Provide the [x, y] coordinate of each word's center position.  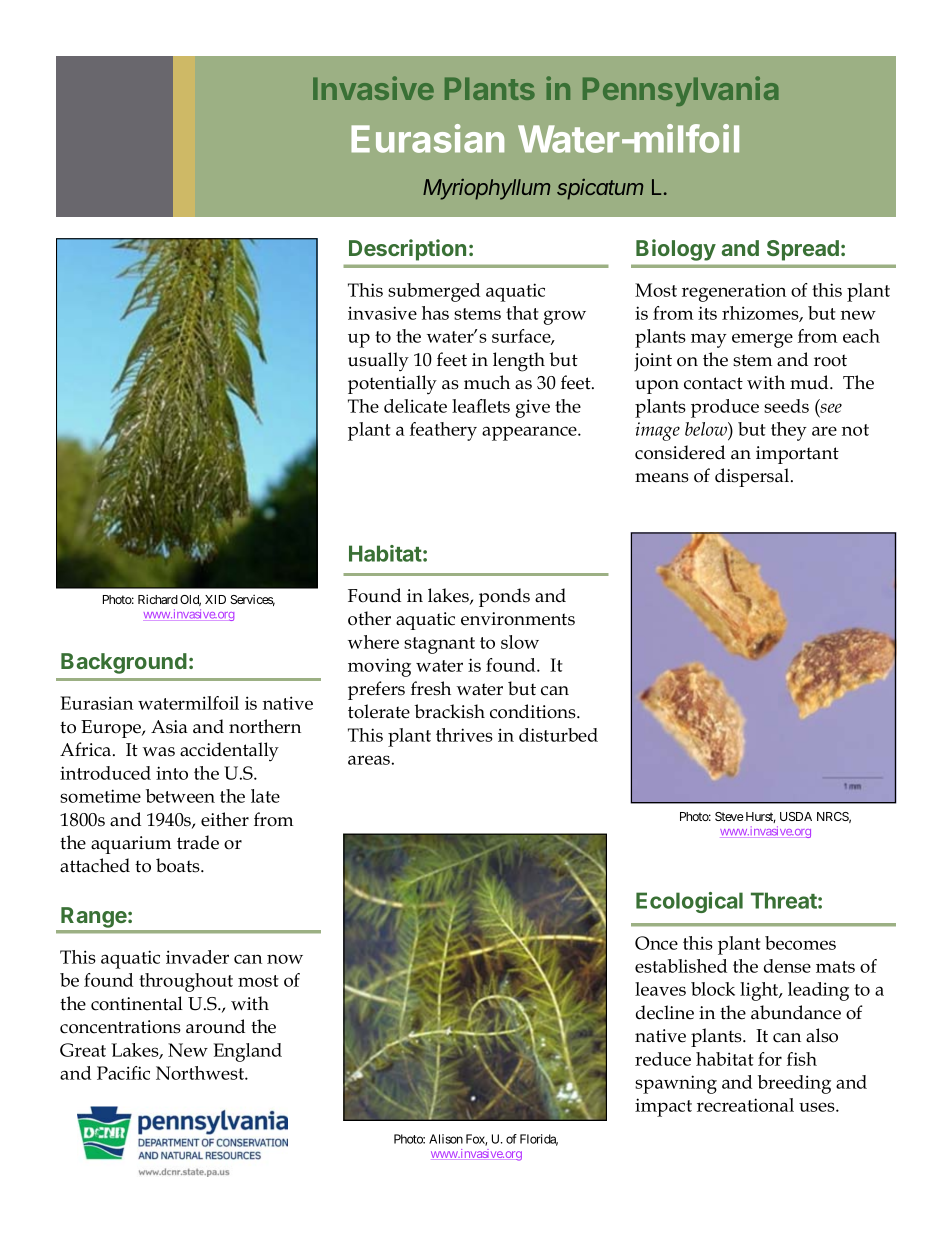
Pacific [123, 1073]
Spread [803, 250]
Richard [158, 599]
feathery [443, 431]
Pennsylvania [680, 91]
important [797, 455]
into [172, 773]
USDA [796, 816]
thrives [464, 735]
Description [407, 250]
